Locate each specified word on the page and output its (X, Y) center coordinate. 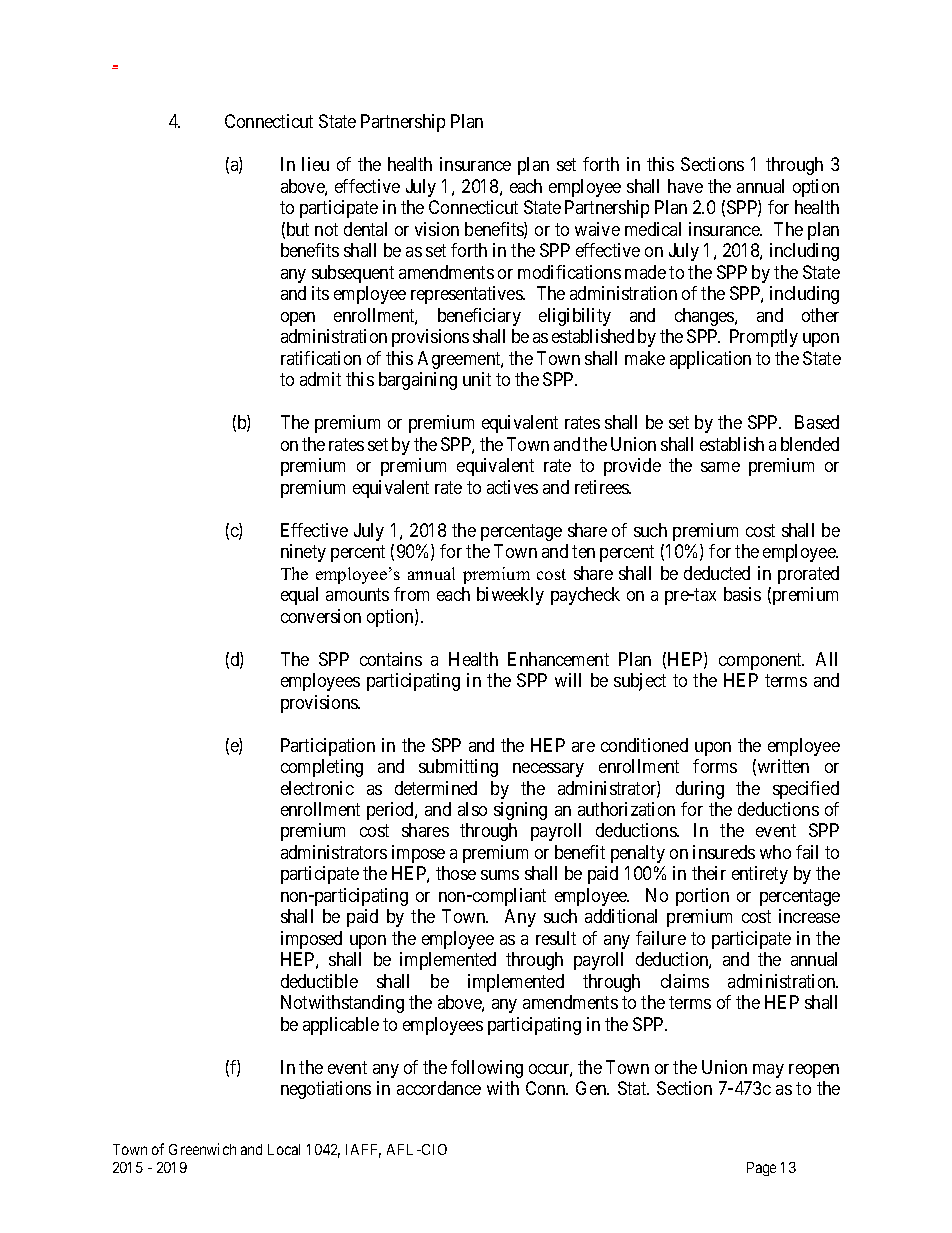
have (685, 186)
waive (597, 229)
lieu (315, 164)
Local (284, 1149)
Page (761, 1169)
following (487, 1069)
